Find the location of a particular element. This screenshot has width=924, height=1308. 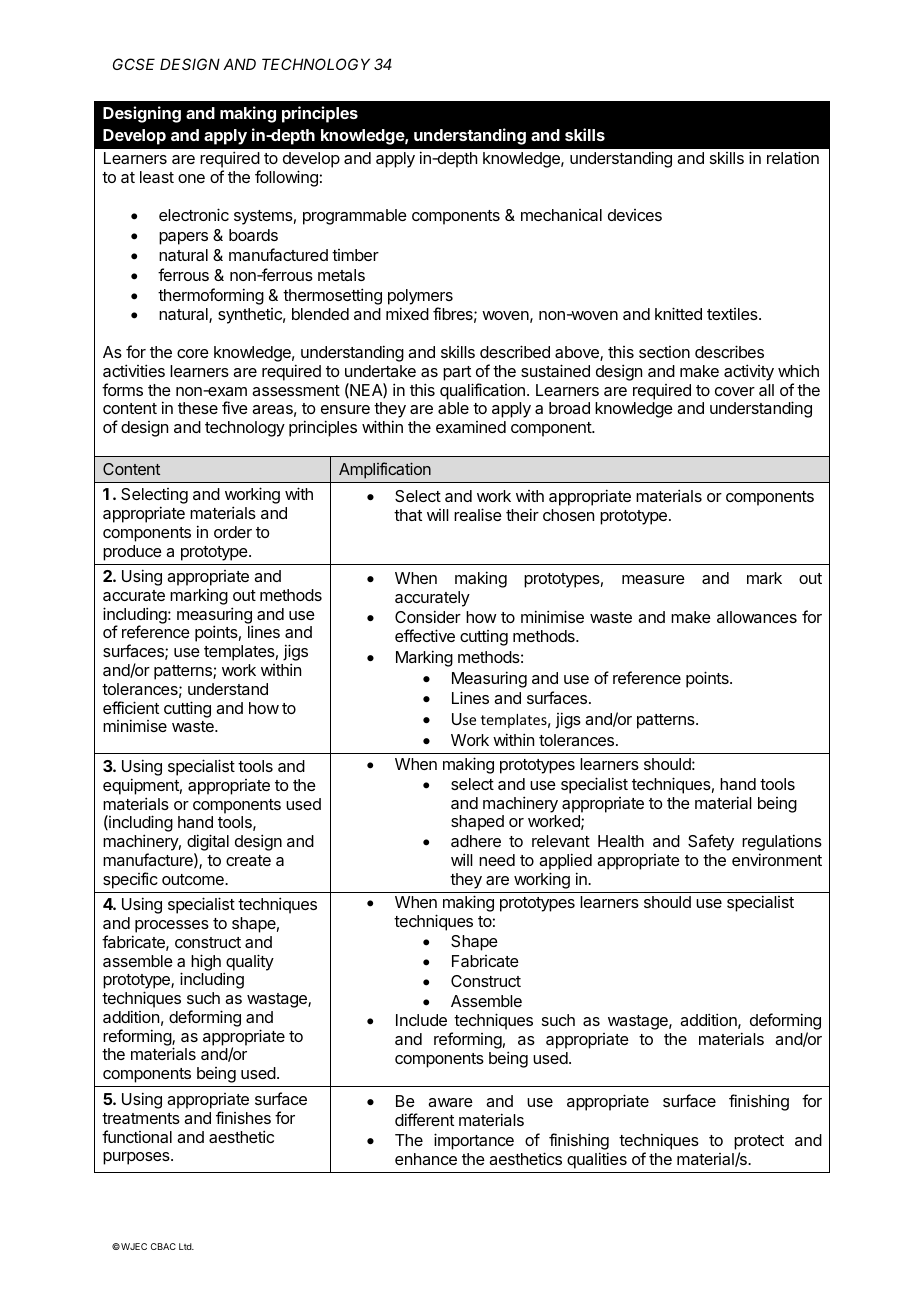

effective is located at coordinates (425, 635).
